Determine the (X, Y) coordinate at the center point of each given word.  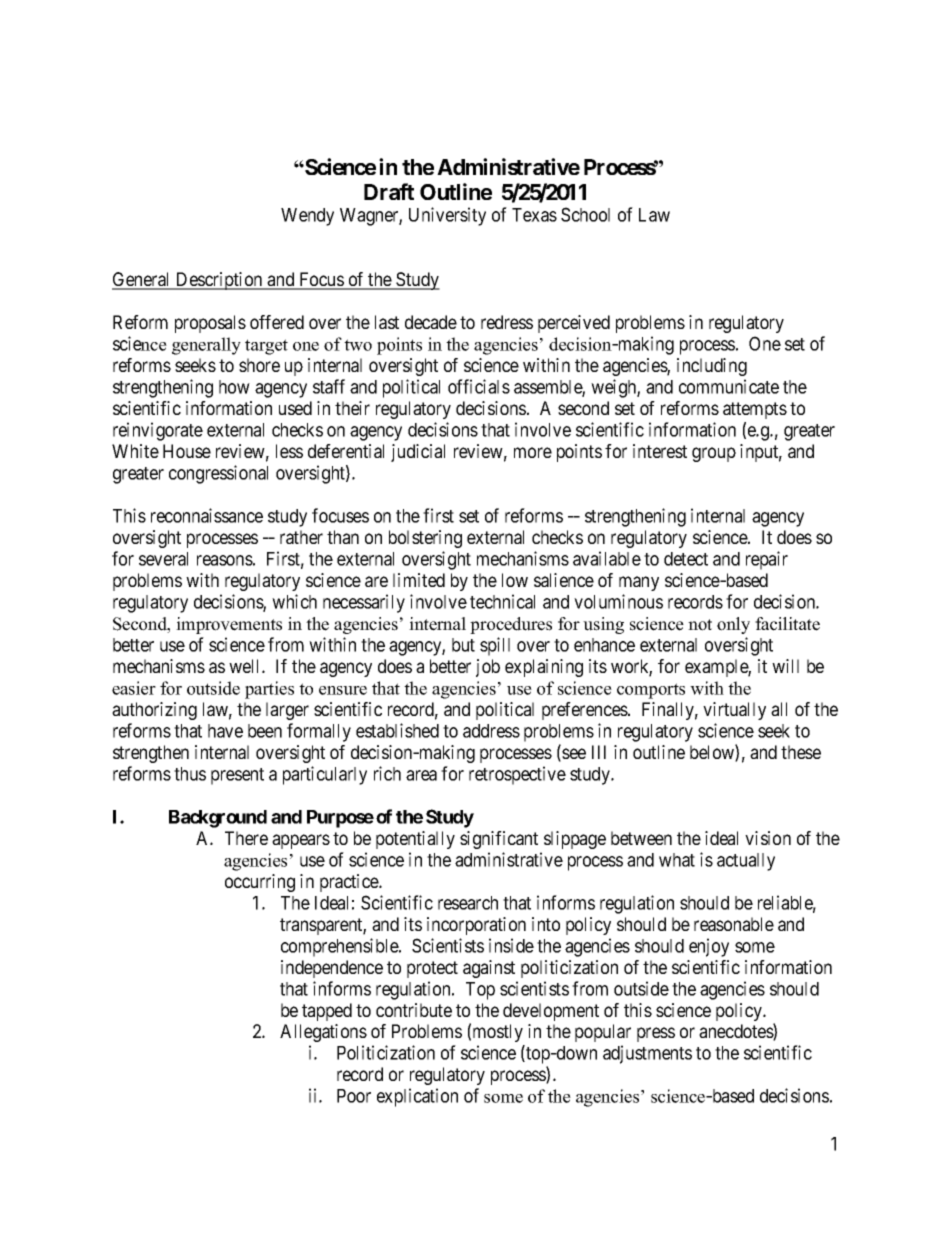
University (447, 216)
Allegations (323, 1033)
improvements (229, 625)
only (733, 625)
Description (219, 281)
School (585, 214)
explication (417, 1097)
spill (495, 646)
